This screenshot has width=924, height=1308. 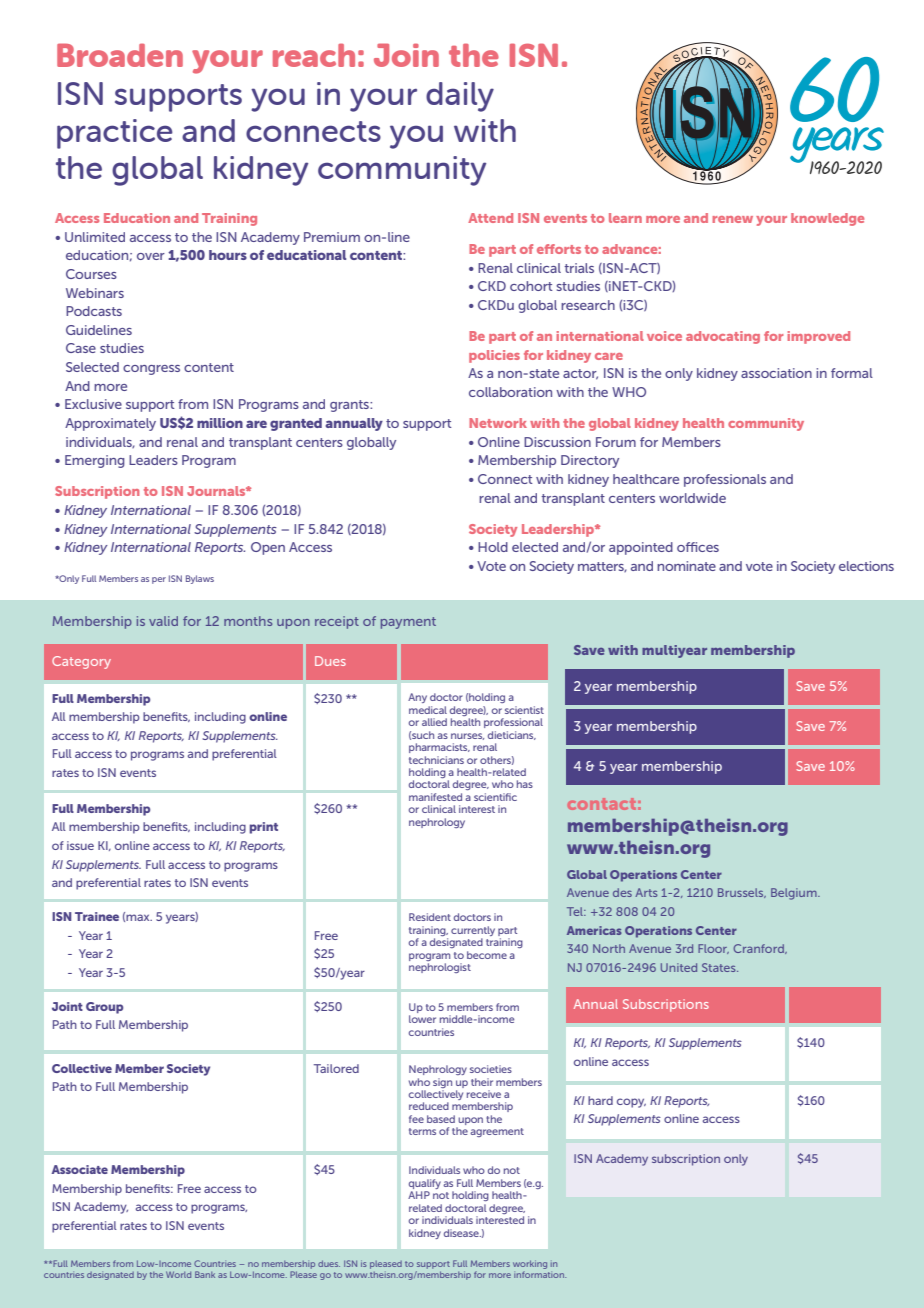 What do you see at coordinates (795, 894) in the screenshot?
I see `Belgium` at bounding box center [795, 894].
